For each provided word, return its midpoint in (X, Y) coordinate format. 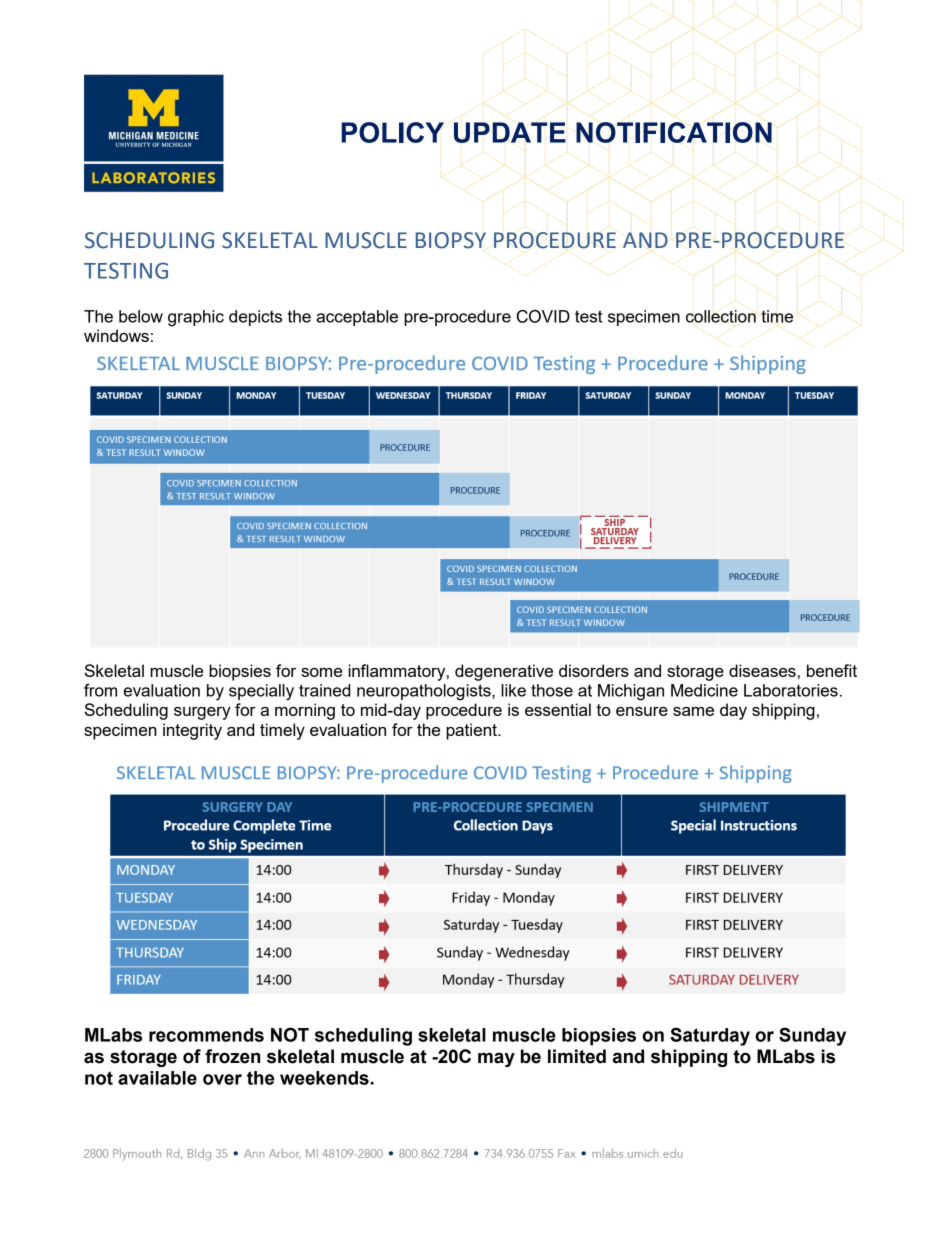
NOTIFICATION (674, 132)
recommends (206, 1035)
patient (472, 731)
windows (116, 335)
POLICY (392, 132)
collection (721, 316)
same (693, 711)
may (496, 1059)
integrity (192, 731)
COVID (543, 316)
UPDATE (510, 132)
